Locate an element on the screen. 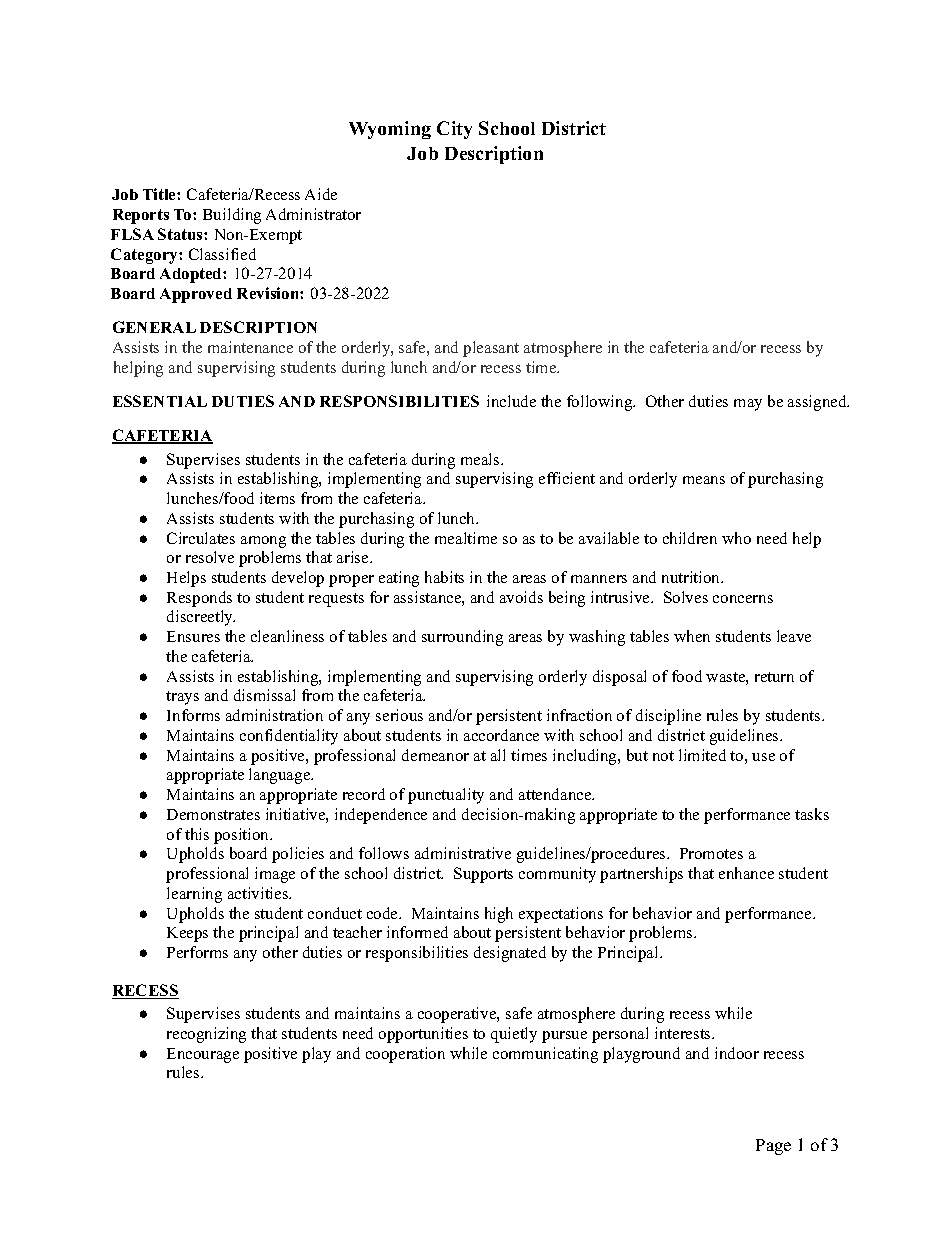 The image size is (952, 1233). pleasant is located at coordinates (491, 349).
